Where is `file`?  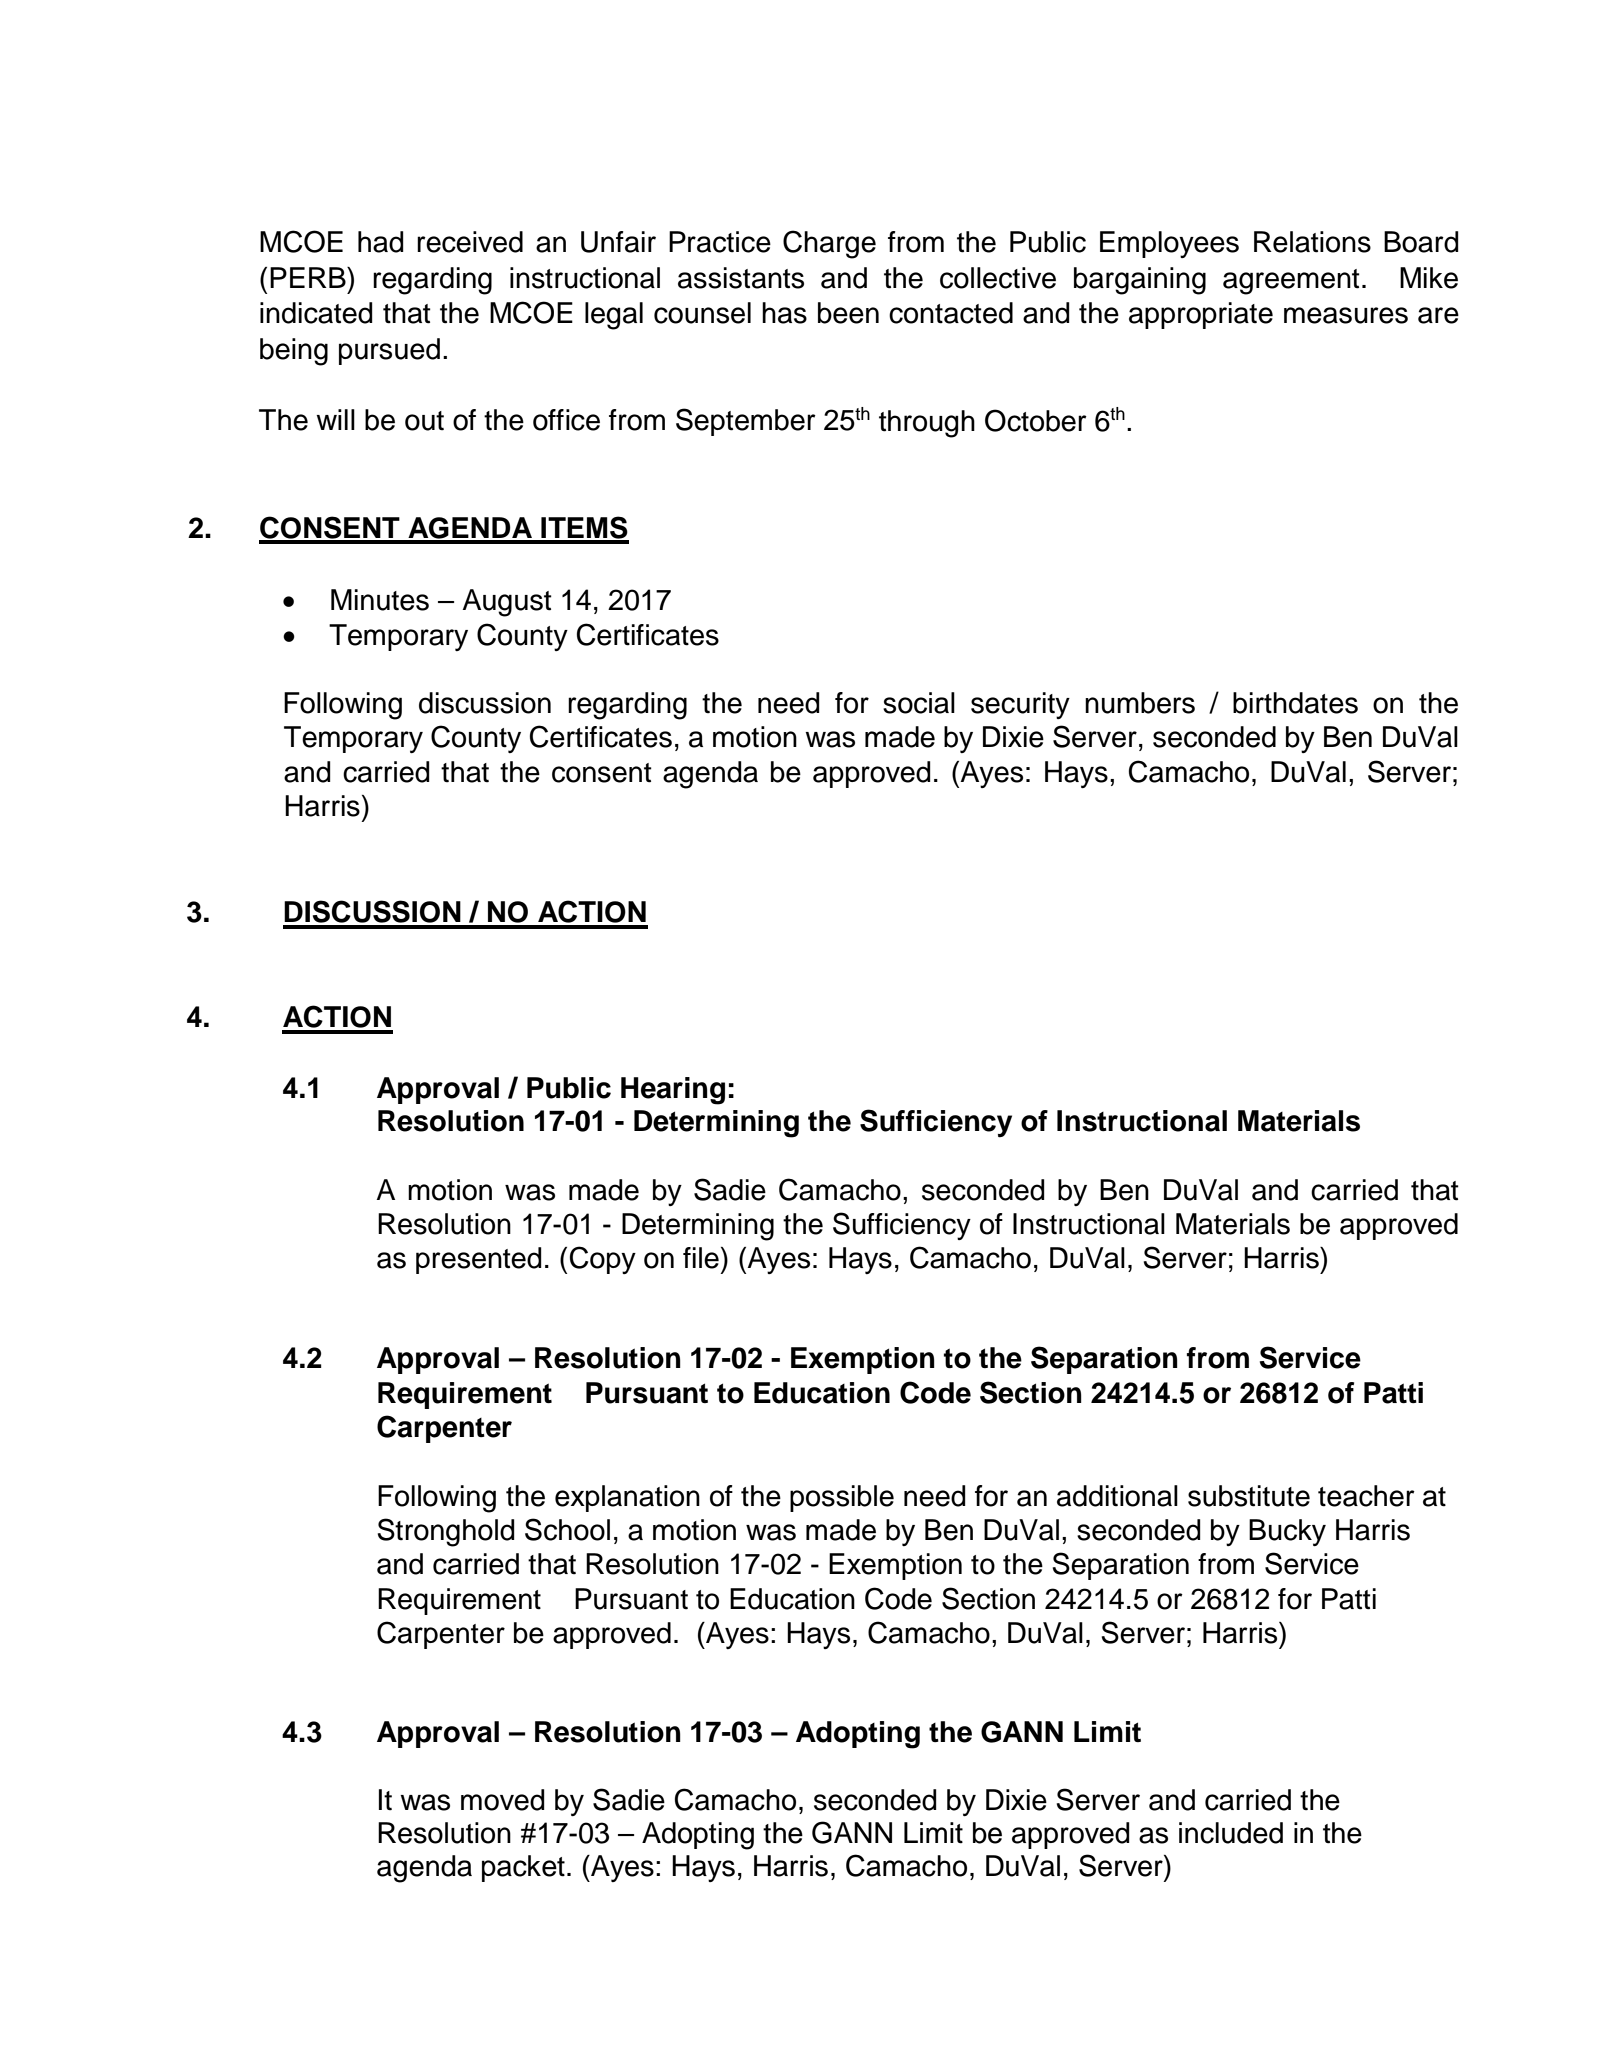
file is located at coordinates (701, 1258).
